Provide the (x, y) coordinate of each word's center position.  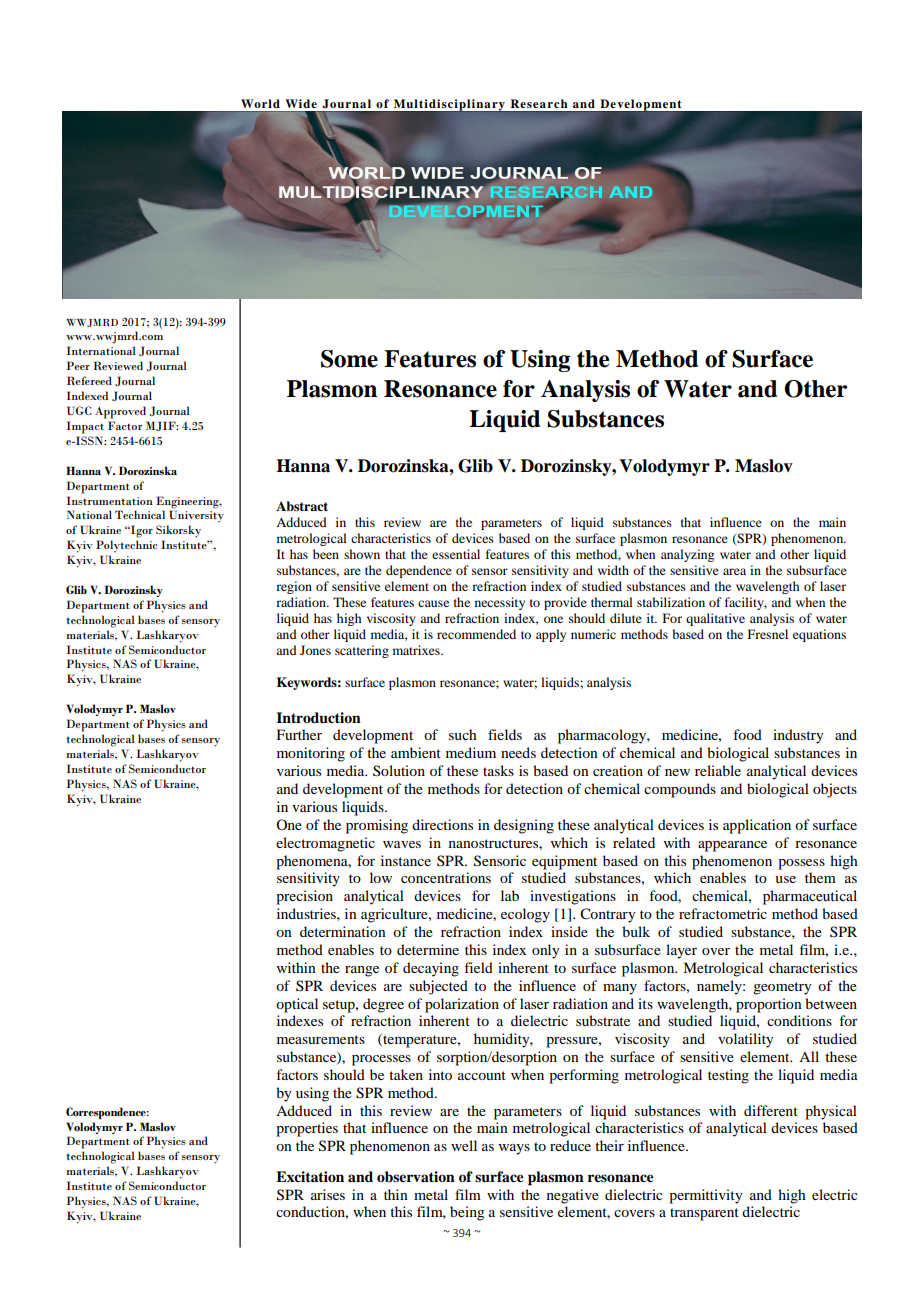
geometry (782, 988)
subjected (438, 987)
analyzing (687, 555)
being (467, 1213)
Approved (120, 412)
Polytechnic (126, 546)
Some (349, 359)
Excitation (310, 1176)
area (734, 571)
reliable (718, 770)
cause (433, 603)
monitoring (311, 754)
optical (297, 1005)
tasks (498, 770)
